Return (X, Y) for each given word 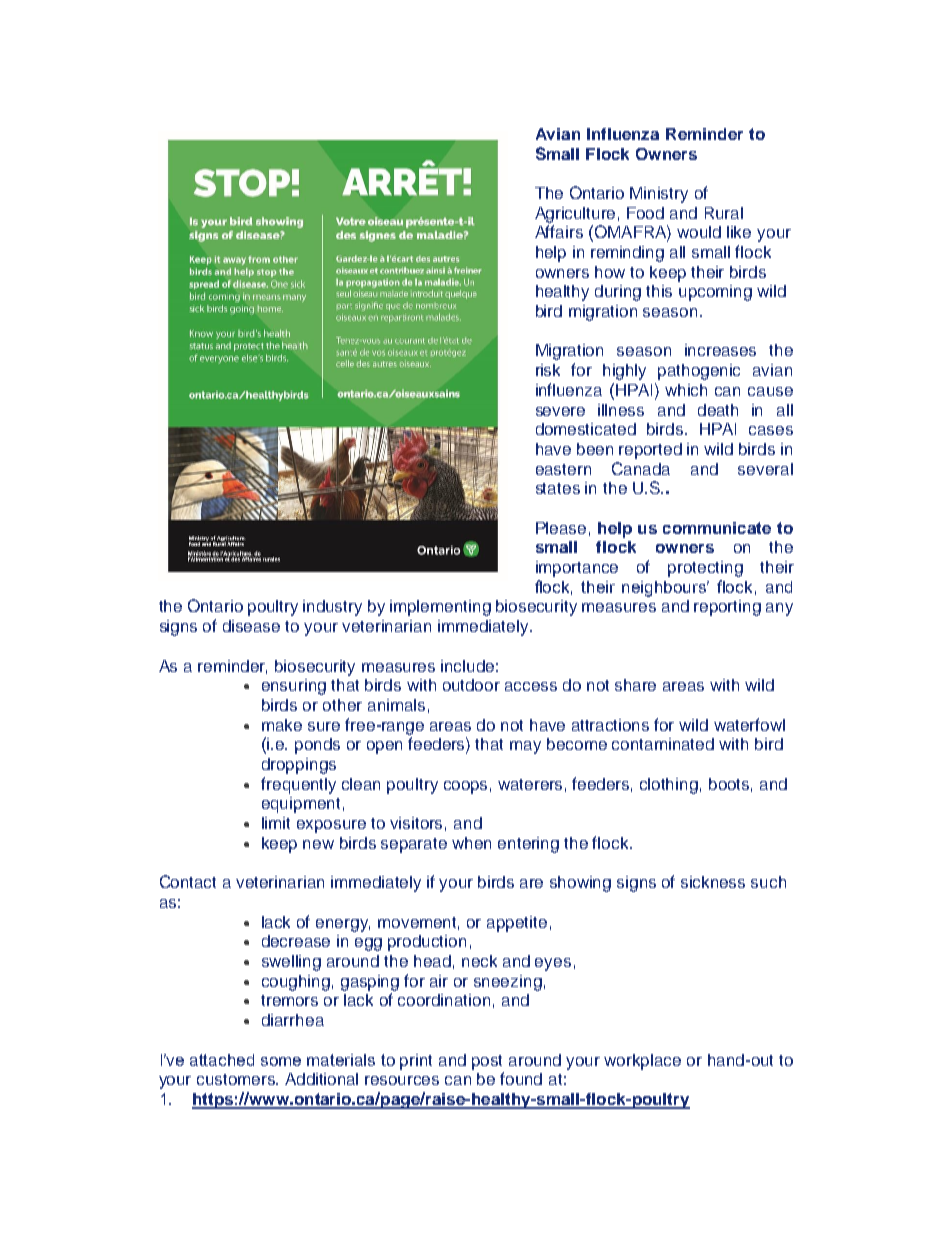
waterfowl (749, 724)
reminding (627, 254)
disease (251, 626)
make (282, 725)
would (699, 232)
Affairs (559, 231)
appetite (517, 924)
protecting (705, 569)
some (281, 1061)
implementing (440, 608)
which (686, 390)
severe (560, 411)
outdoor (471, 685)
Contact (188, 881)
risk (548, 370)
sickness (713, 882)
